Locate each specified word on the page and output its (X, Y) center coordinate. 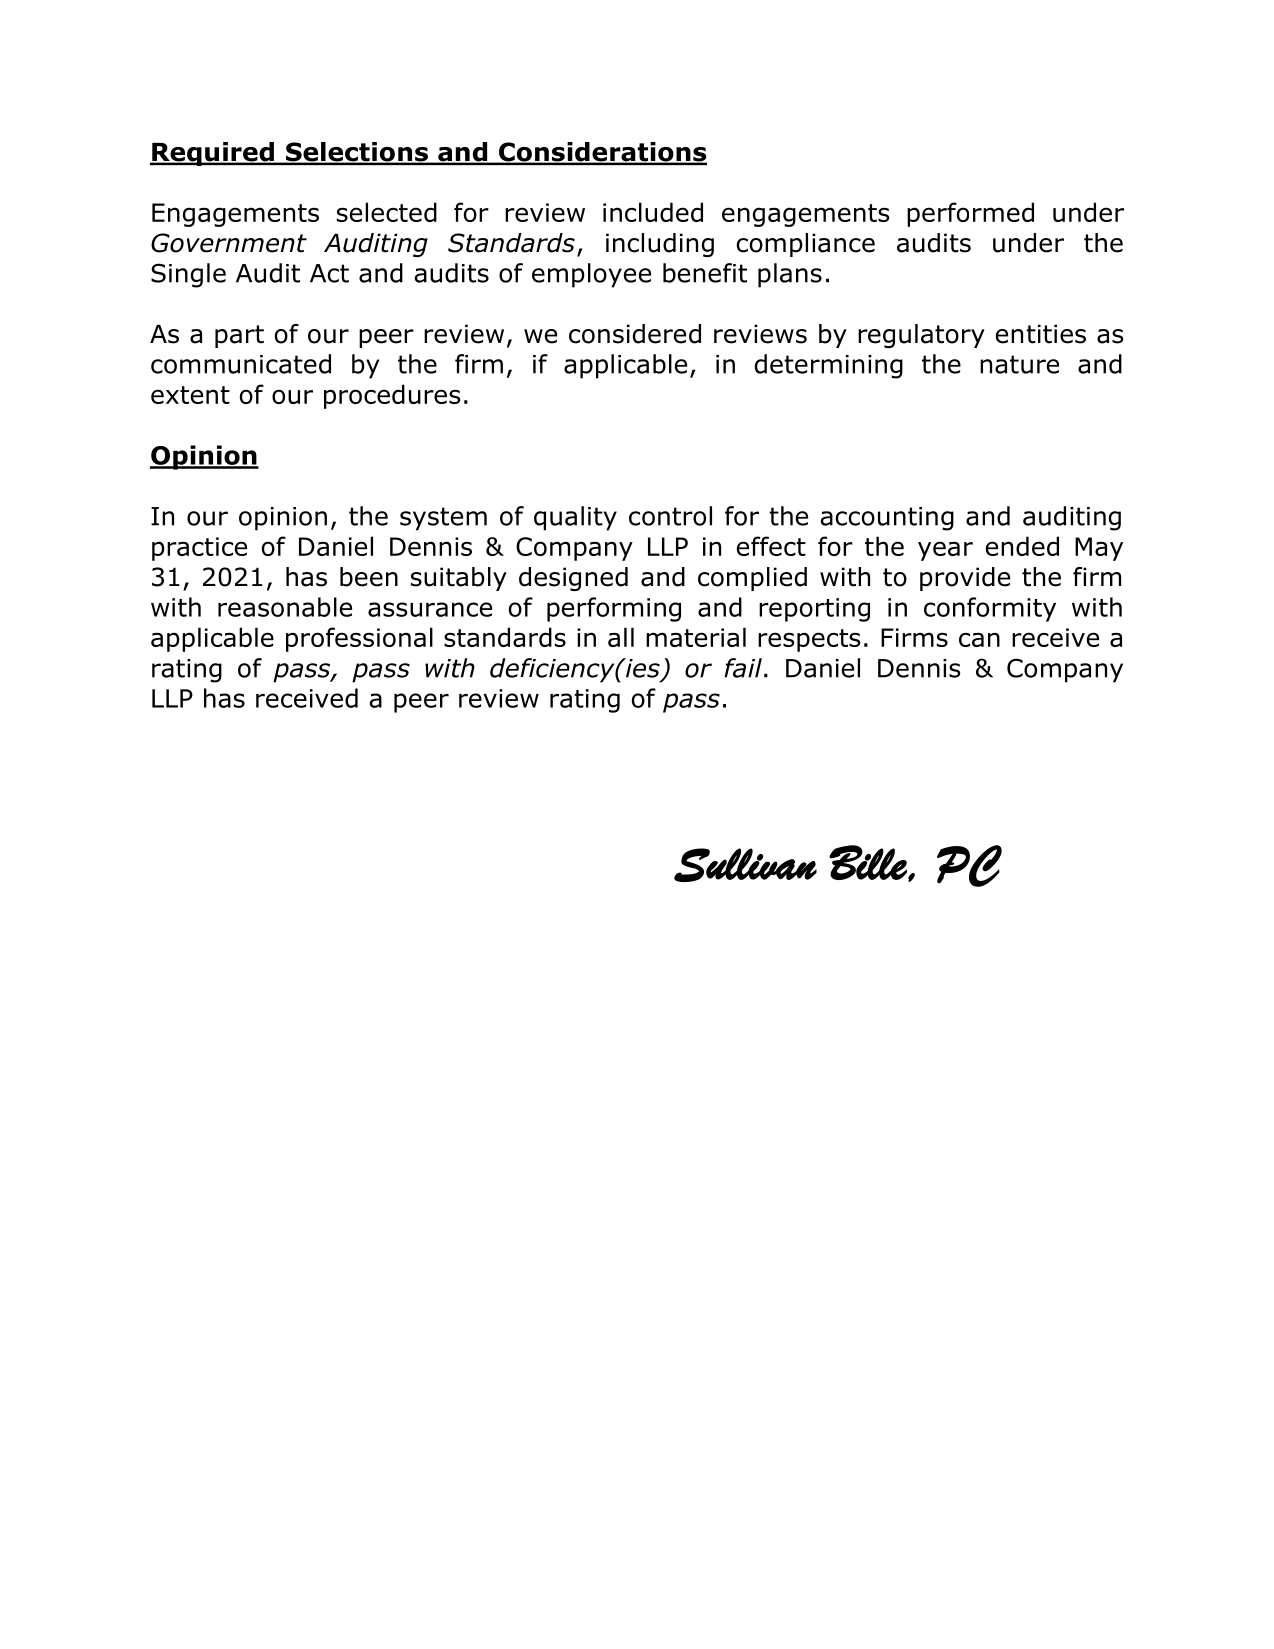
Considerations (602, 153)
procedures (392, 396)
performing (614, 609)
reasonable (285, 607)
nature (1019, 364)
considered (635, 334)
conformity (990, 609)
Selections (356, 153)
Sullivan (745, 865)
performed (970, 214)
